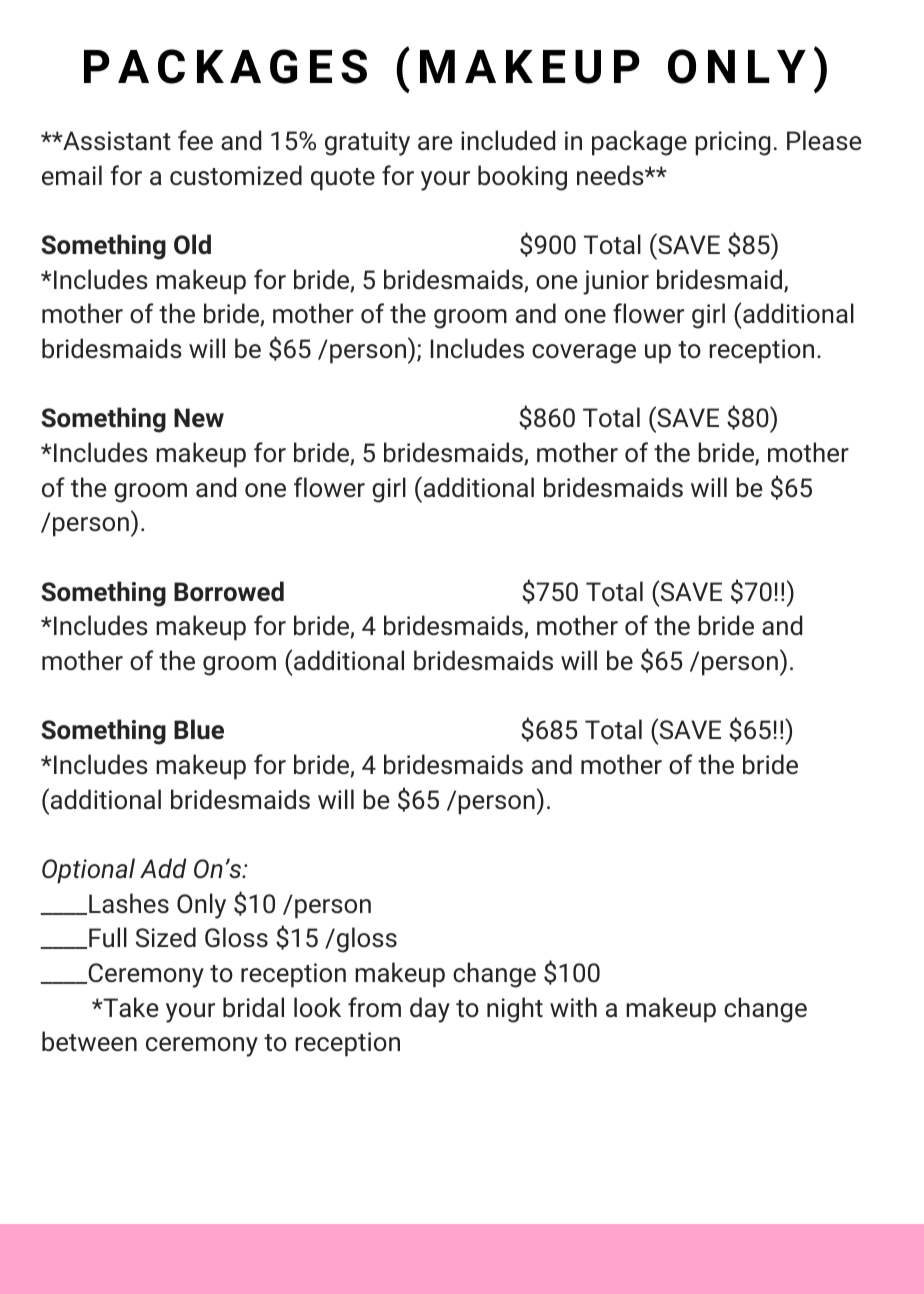 The image size is (924, 1294). I want to click on pricing, so click(733, 143).
